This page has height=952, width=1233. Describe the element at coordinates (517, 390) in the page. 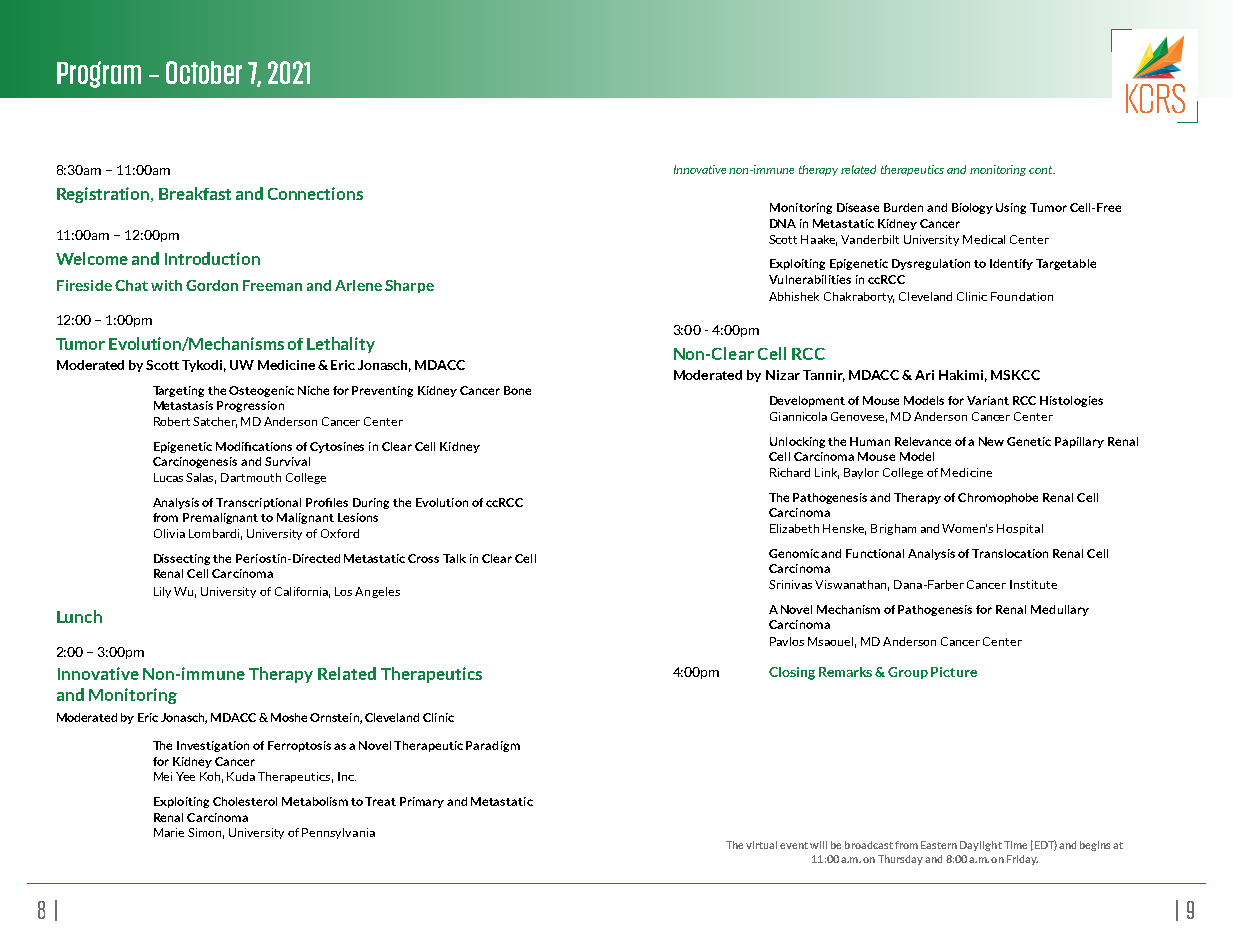

I see `Bone` at that location.
